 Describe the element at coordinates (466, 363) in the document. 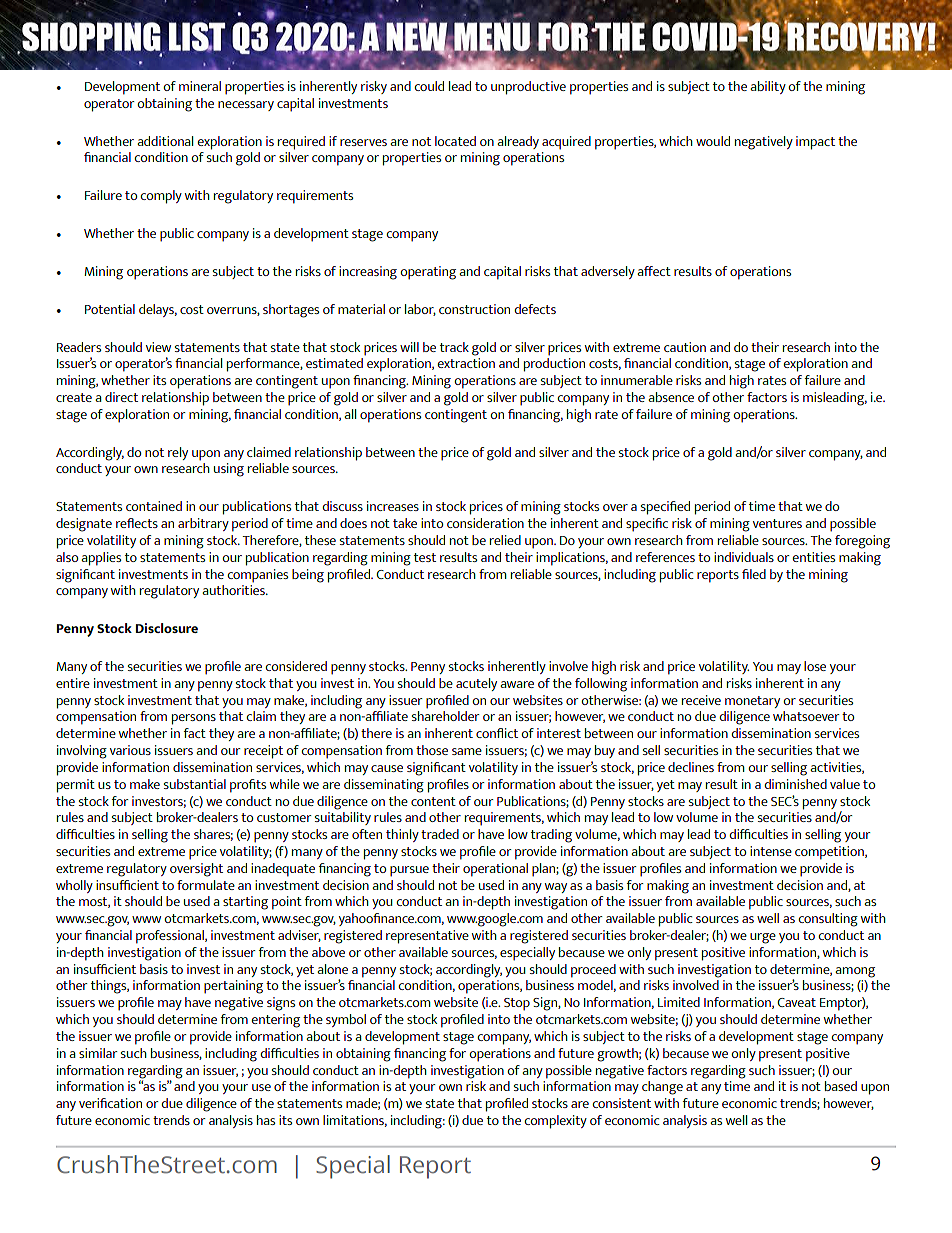

I see `extraction` at that location.
